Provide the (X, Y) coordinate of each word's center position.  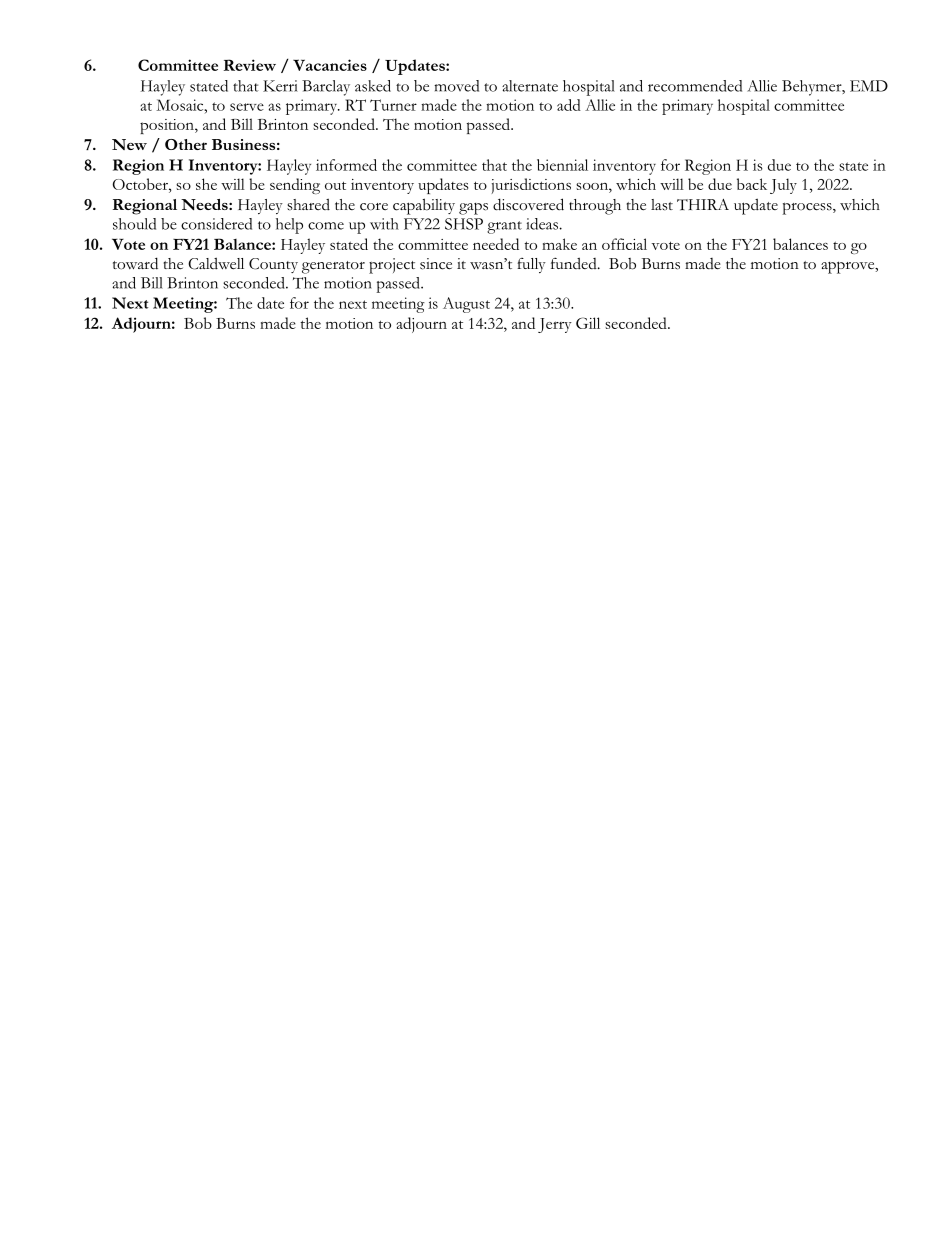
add (569, 105)
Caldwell (216, 263)
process (808, 208)
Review (250, 65)
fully (531, 265)
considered (216, 224)
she (206, 184)
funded (575, 263)
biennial (562, 165)
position (168, 126)
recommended (695, 86)
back (752, 184)
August (466, 305)
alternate (530, 86)
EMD (869, 86)
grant (504, 227)
